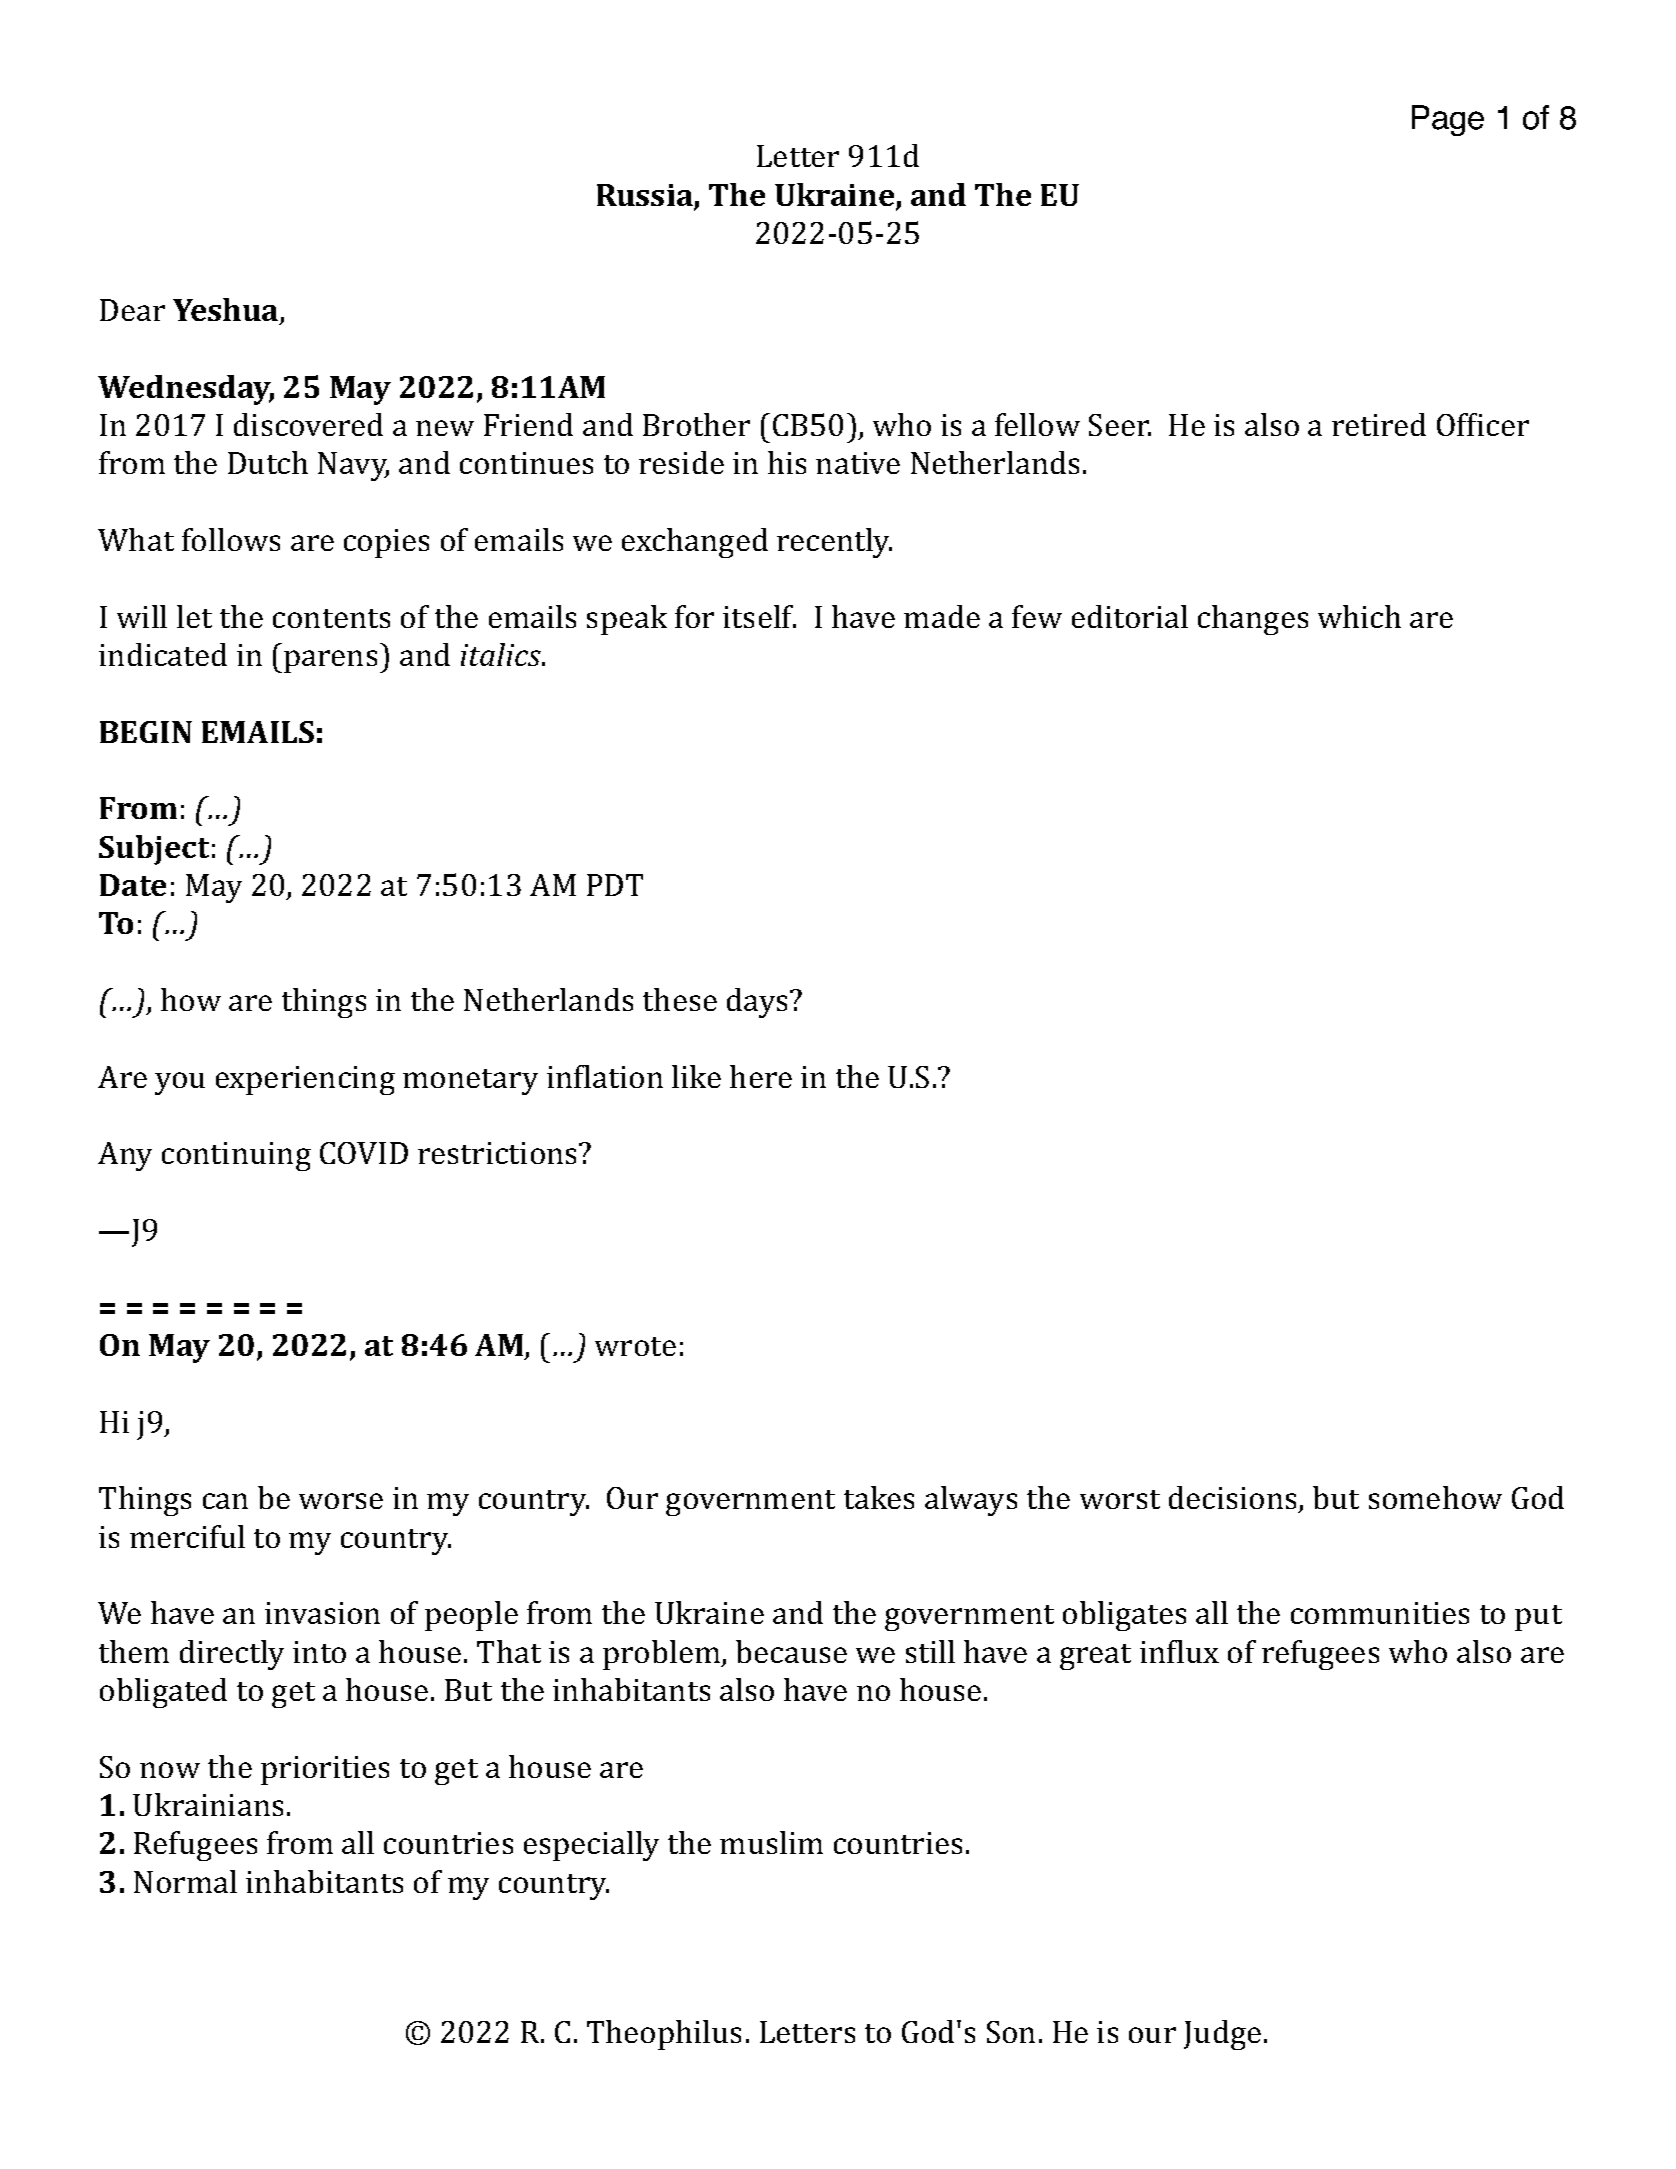  What do you see at coordinates (341, 1501) in the screenshot?
I see `worse` at bounding box center [341, 1501].
